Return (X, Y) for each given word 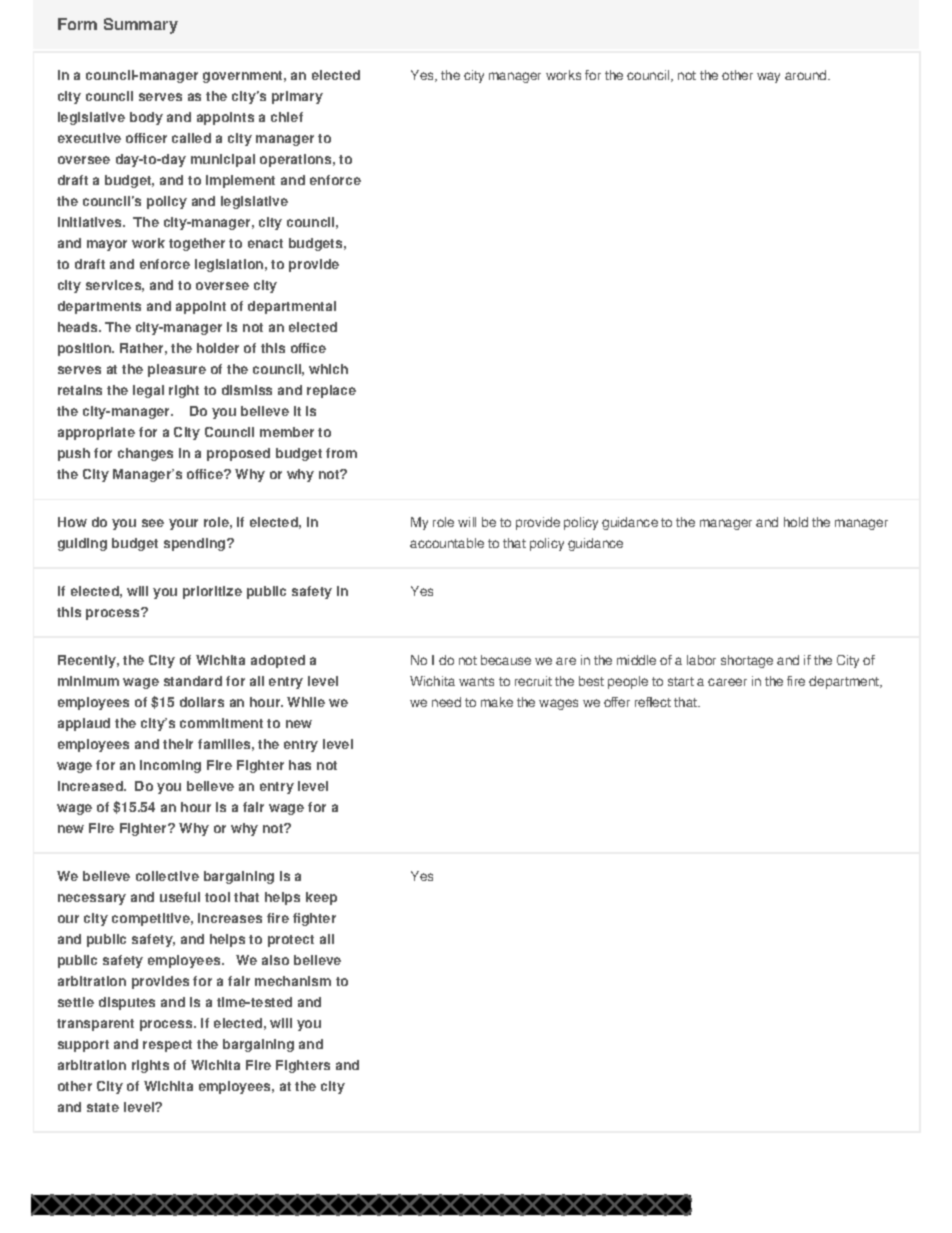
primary (297, 97)
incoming (170, 766)
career (727, 682)
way (768, 77)
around (807, 75)
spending (196, 544)
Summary (141, 26)
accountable (447, 543)
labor (701, 660)
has (300, 765)
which (328, 369)
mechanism (293, 981)
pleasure (177, 370)
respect (167, 1046)
